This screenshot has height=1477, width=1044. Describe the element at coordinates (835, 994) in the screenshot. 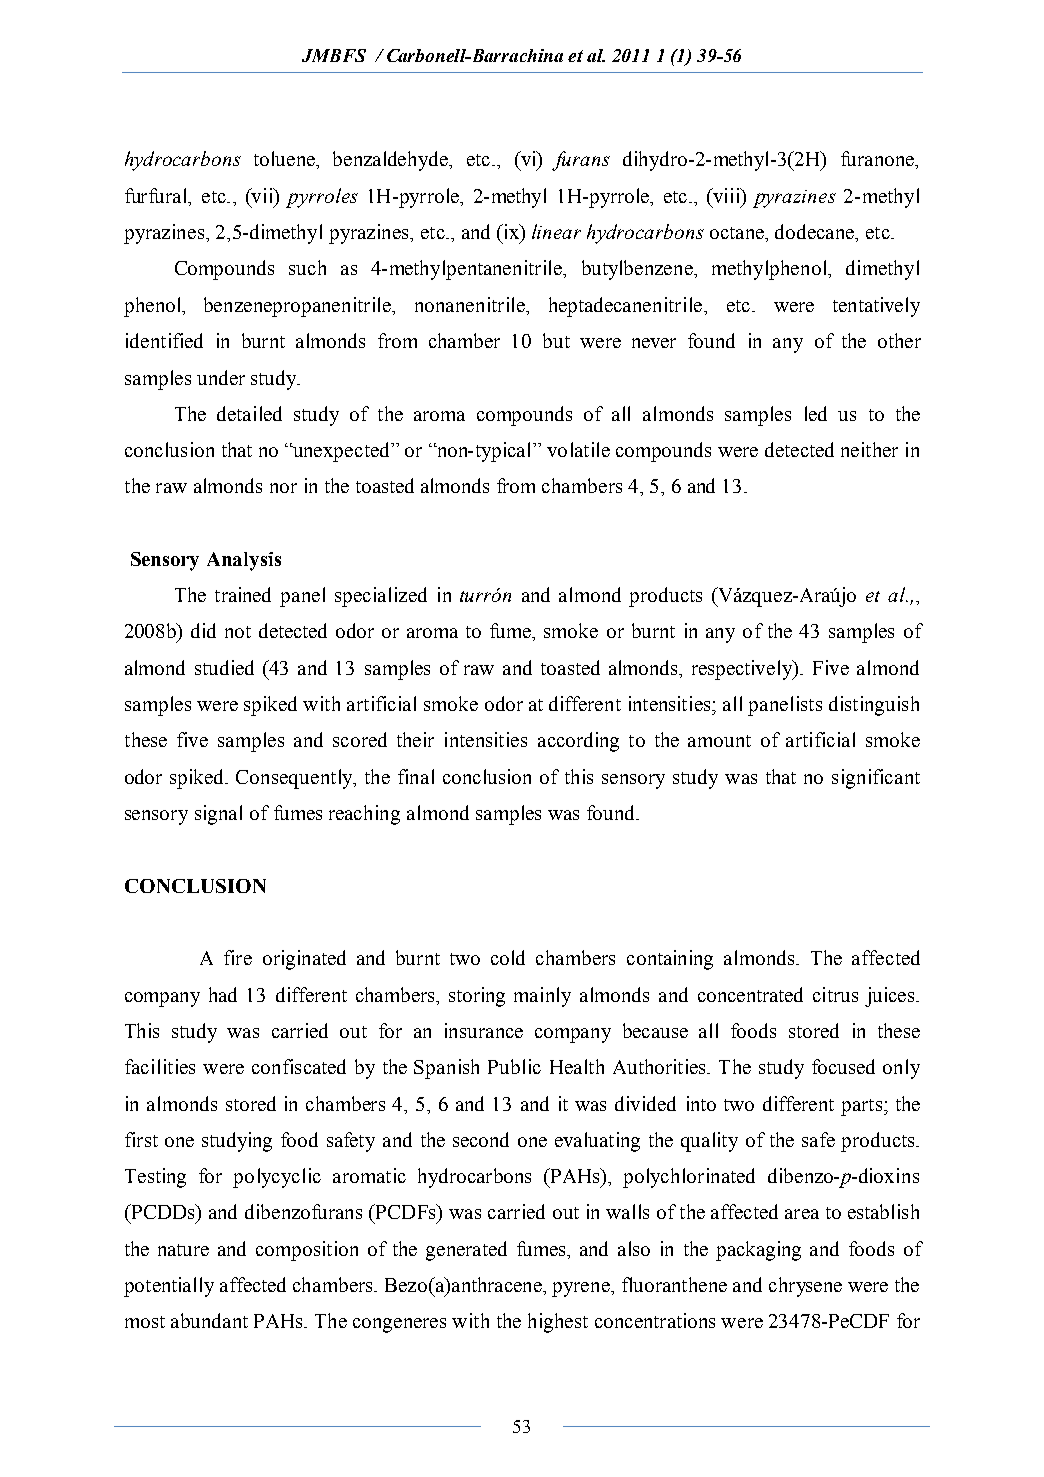

I see `citrus` at that location.
